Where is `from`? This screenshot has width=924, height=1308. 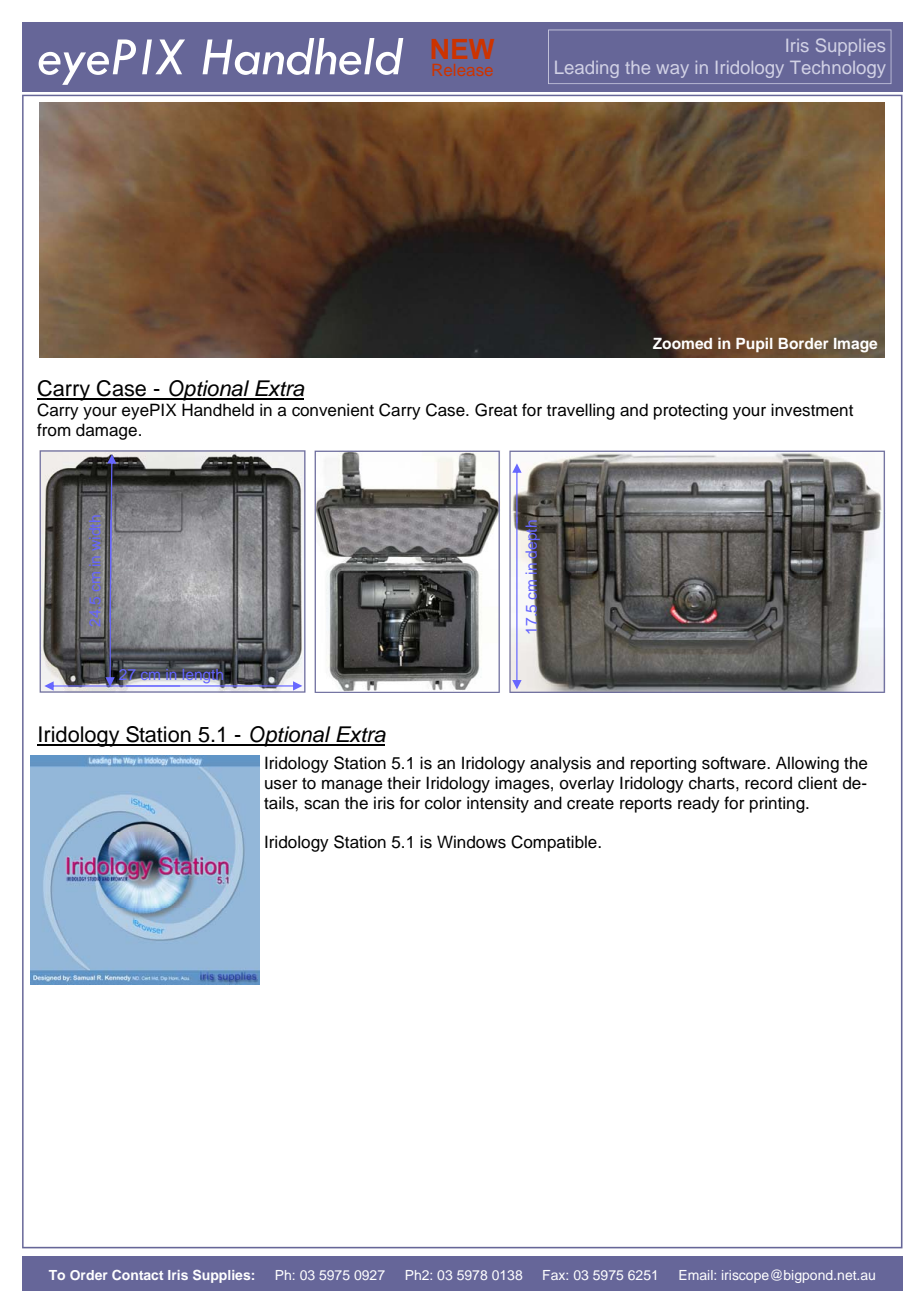
from is located at coordinates (54, 430).
